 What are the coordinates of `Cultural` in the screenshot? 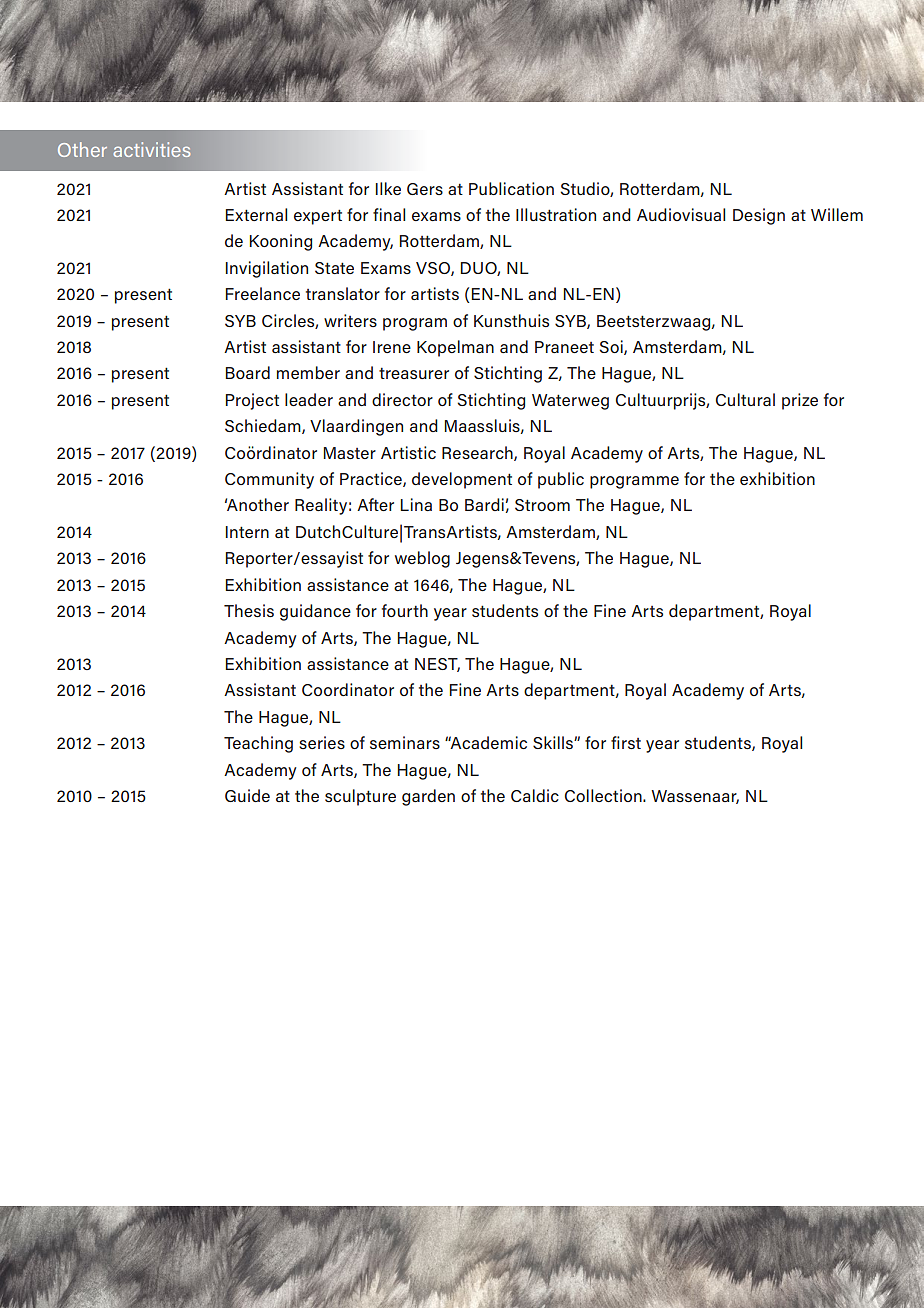 It's located at (745, 399).
